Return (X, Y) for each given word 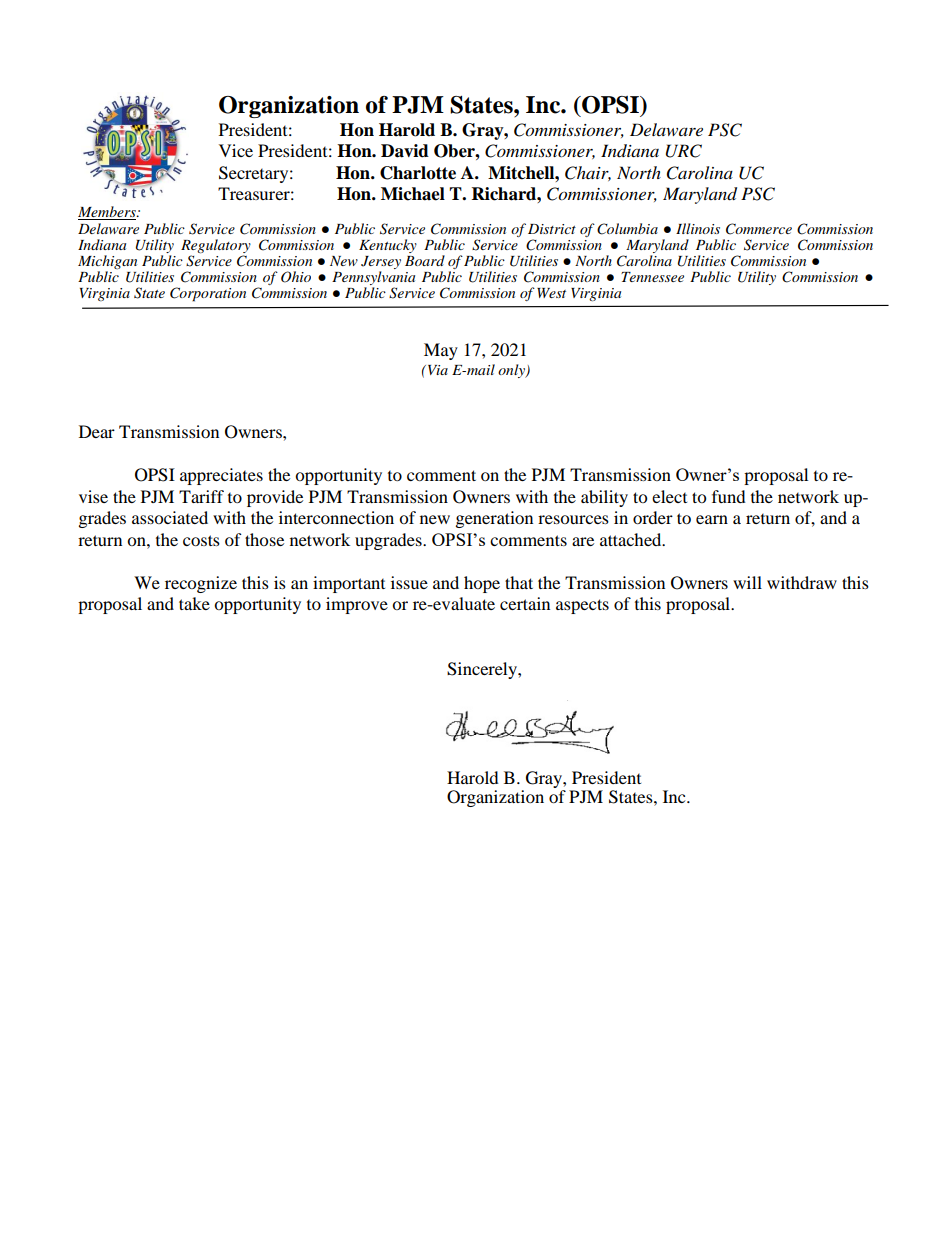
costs (201, 540)
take (194, 603)
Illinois (698, 228)
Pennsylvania (373, 278)
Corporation (208, 294)
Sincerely (483, 670)
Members (108, 213)
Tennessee (652, 277)
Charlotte (418, 173)
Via (436, 370)
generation (494, 519)
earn (712, 519)
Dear (97, 431)
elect (669, 496)
